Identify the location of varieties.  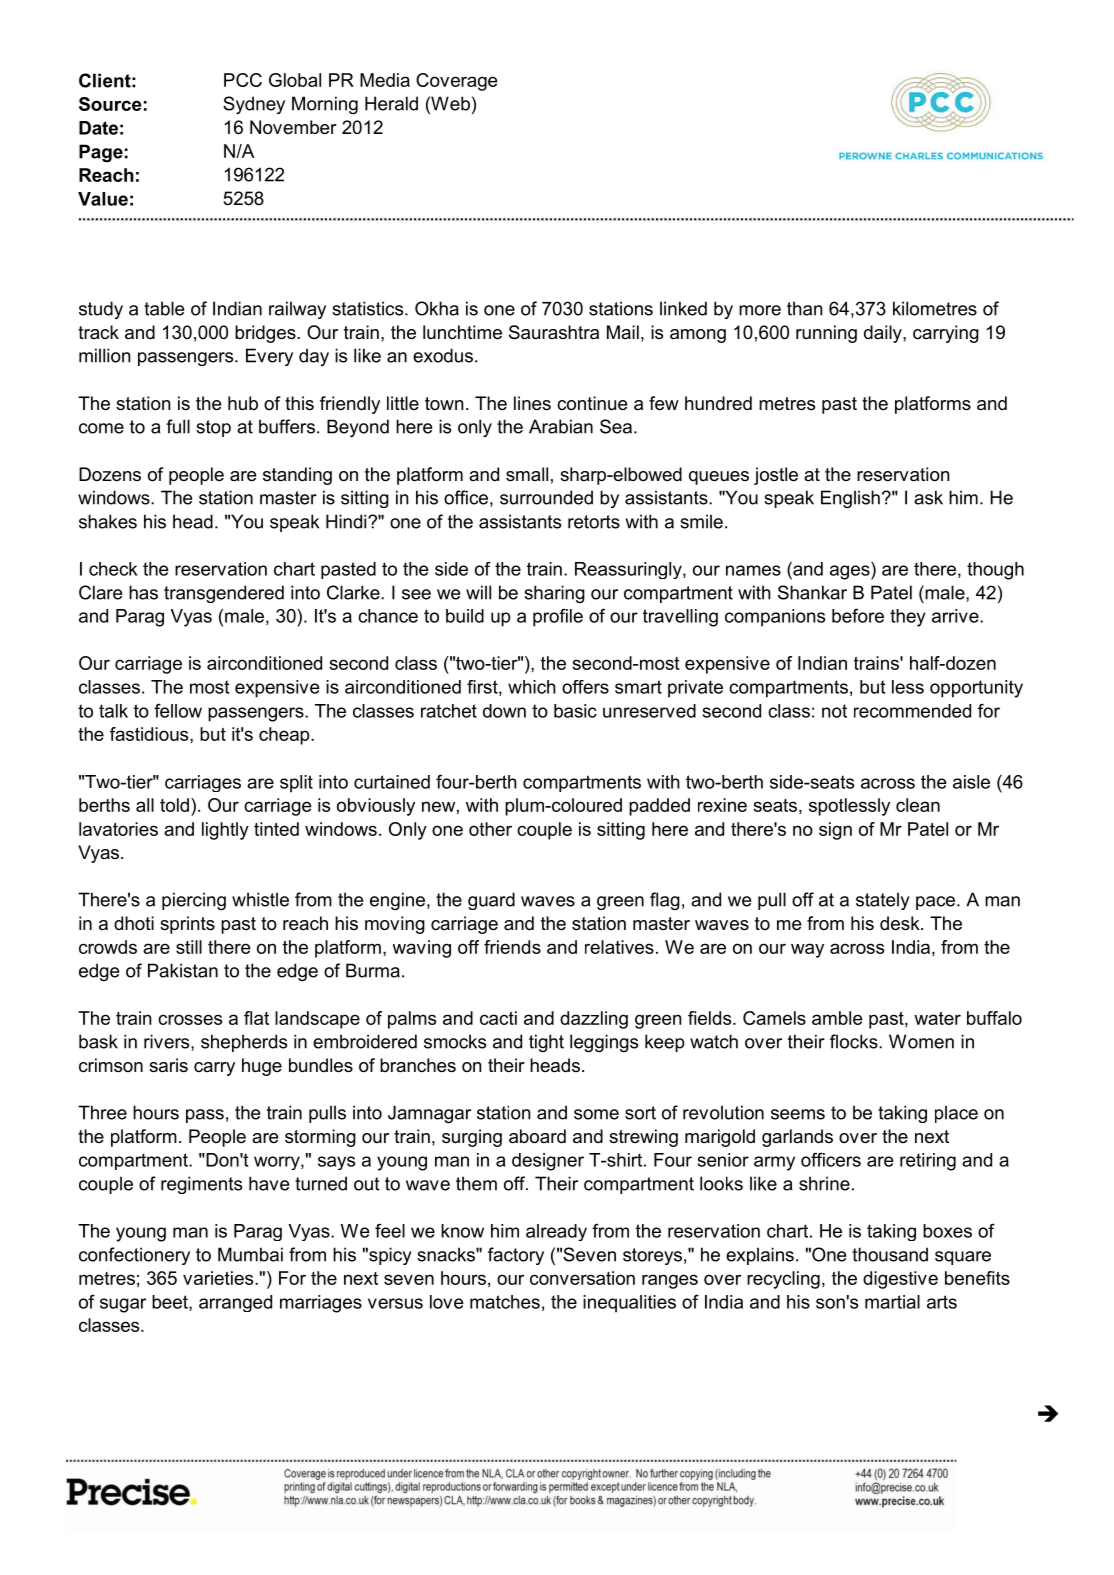
(219, 1278).
